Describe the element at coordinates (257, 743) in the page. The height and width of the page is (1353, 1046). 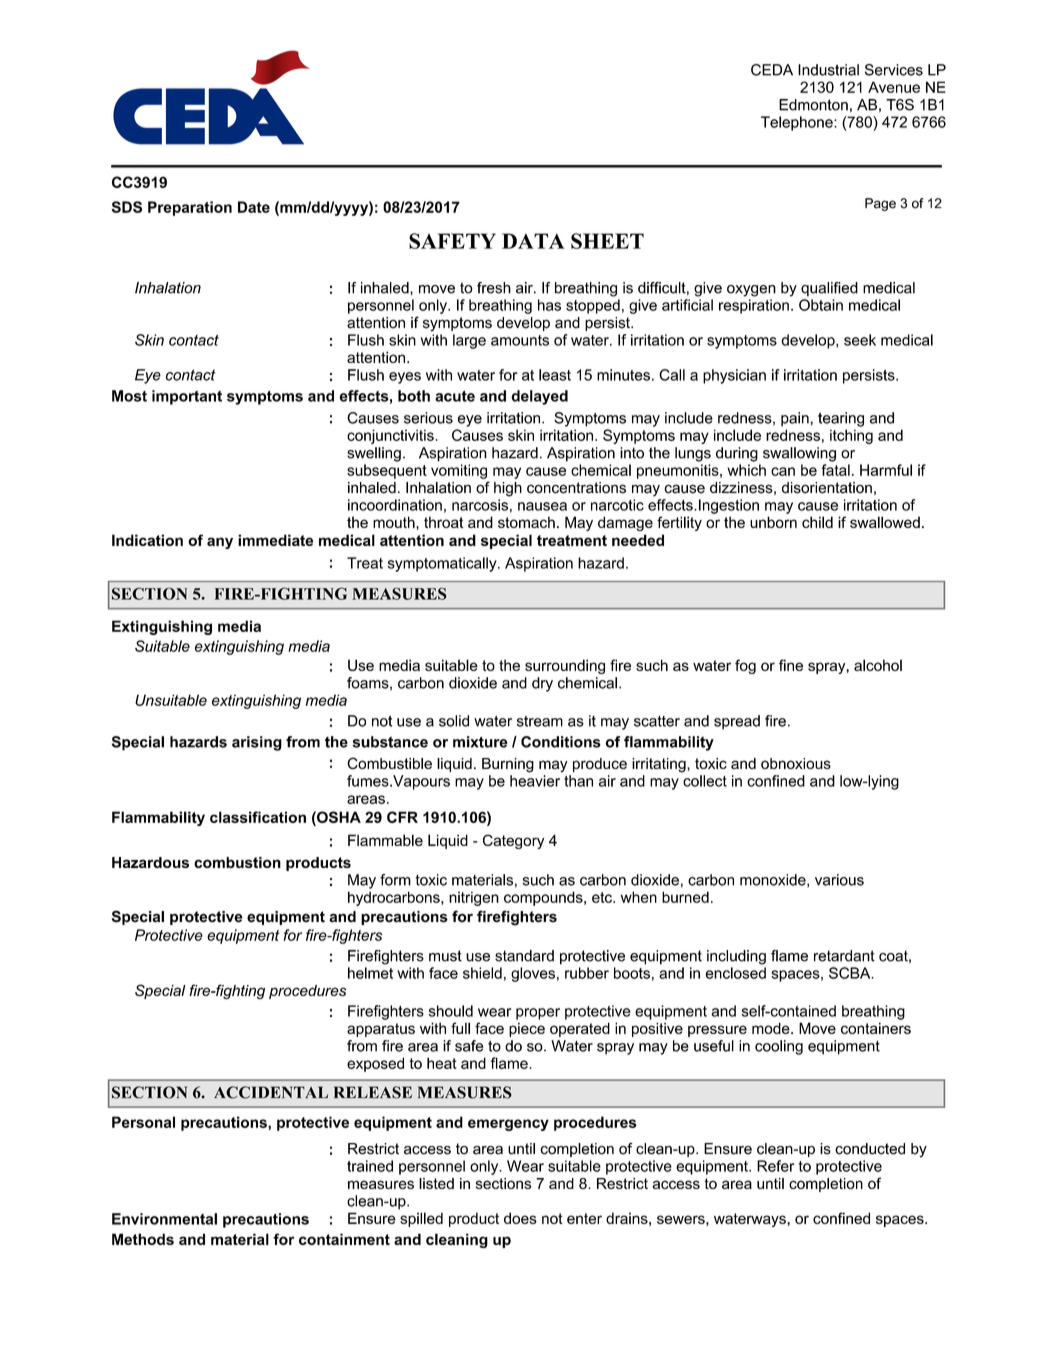
I see `arising` at that location.
